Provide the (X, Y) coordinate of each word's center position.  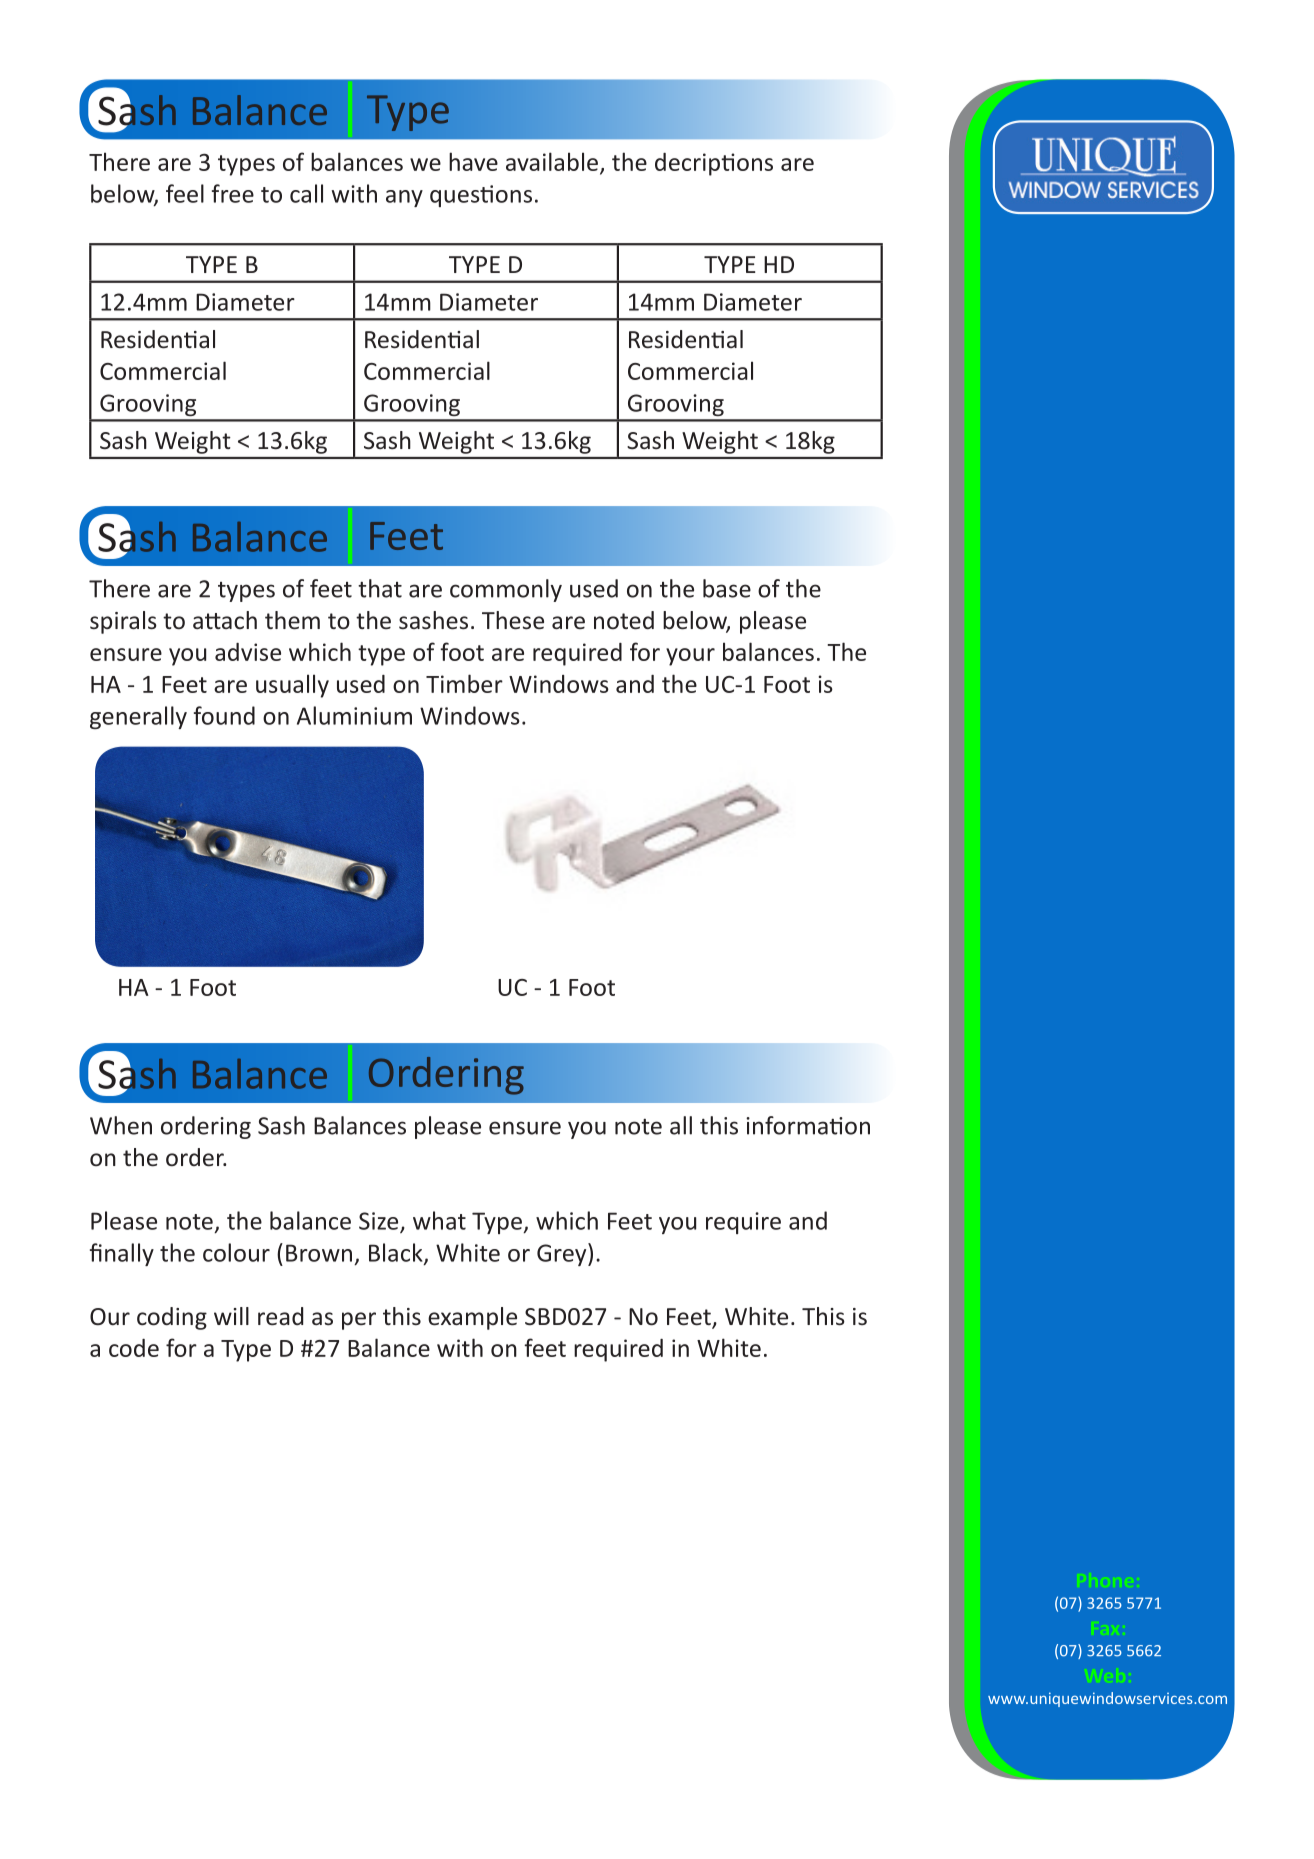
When (121, 1125)
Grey (563, 1254)
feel (185, 193)
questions (481, 196)
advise (248, 652)
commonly (506, 590)
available (552, 161)
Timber (464, 683)
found (224, 715)
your (690, 657)
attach (225, 620)
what (439, 1220)
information (808, 1125)
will (231, 1316)
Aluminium (354, 715)
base (727, 588)
